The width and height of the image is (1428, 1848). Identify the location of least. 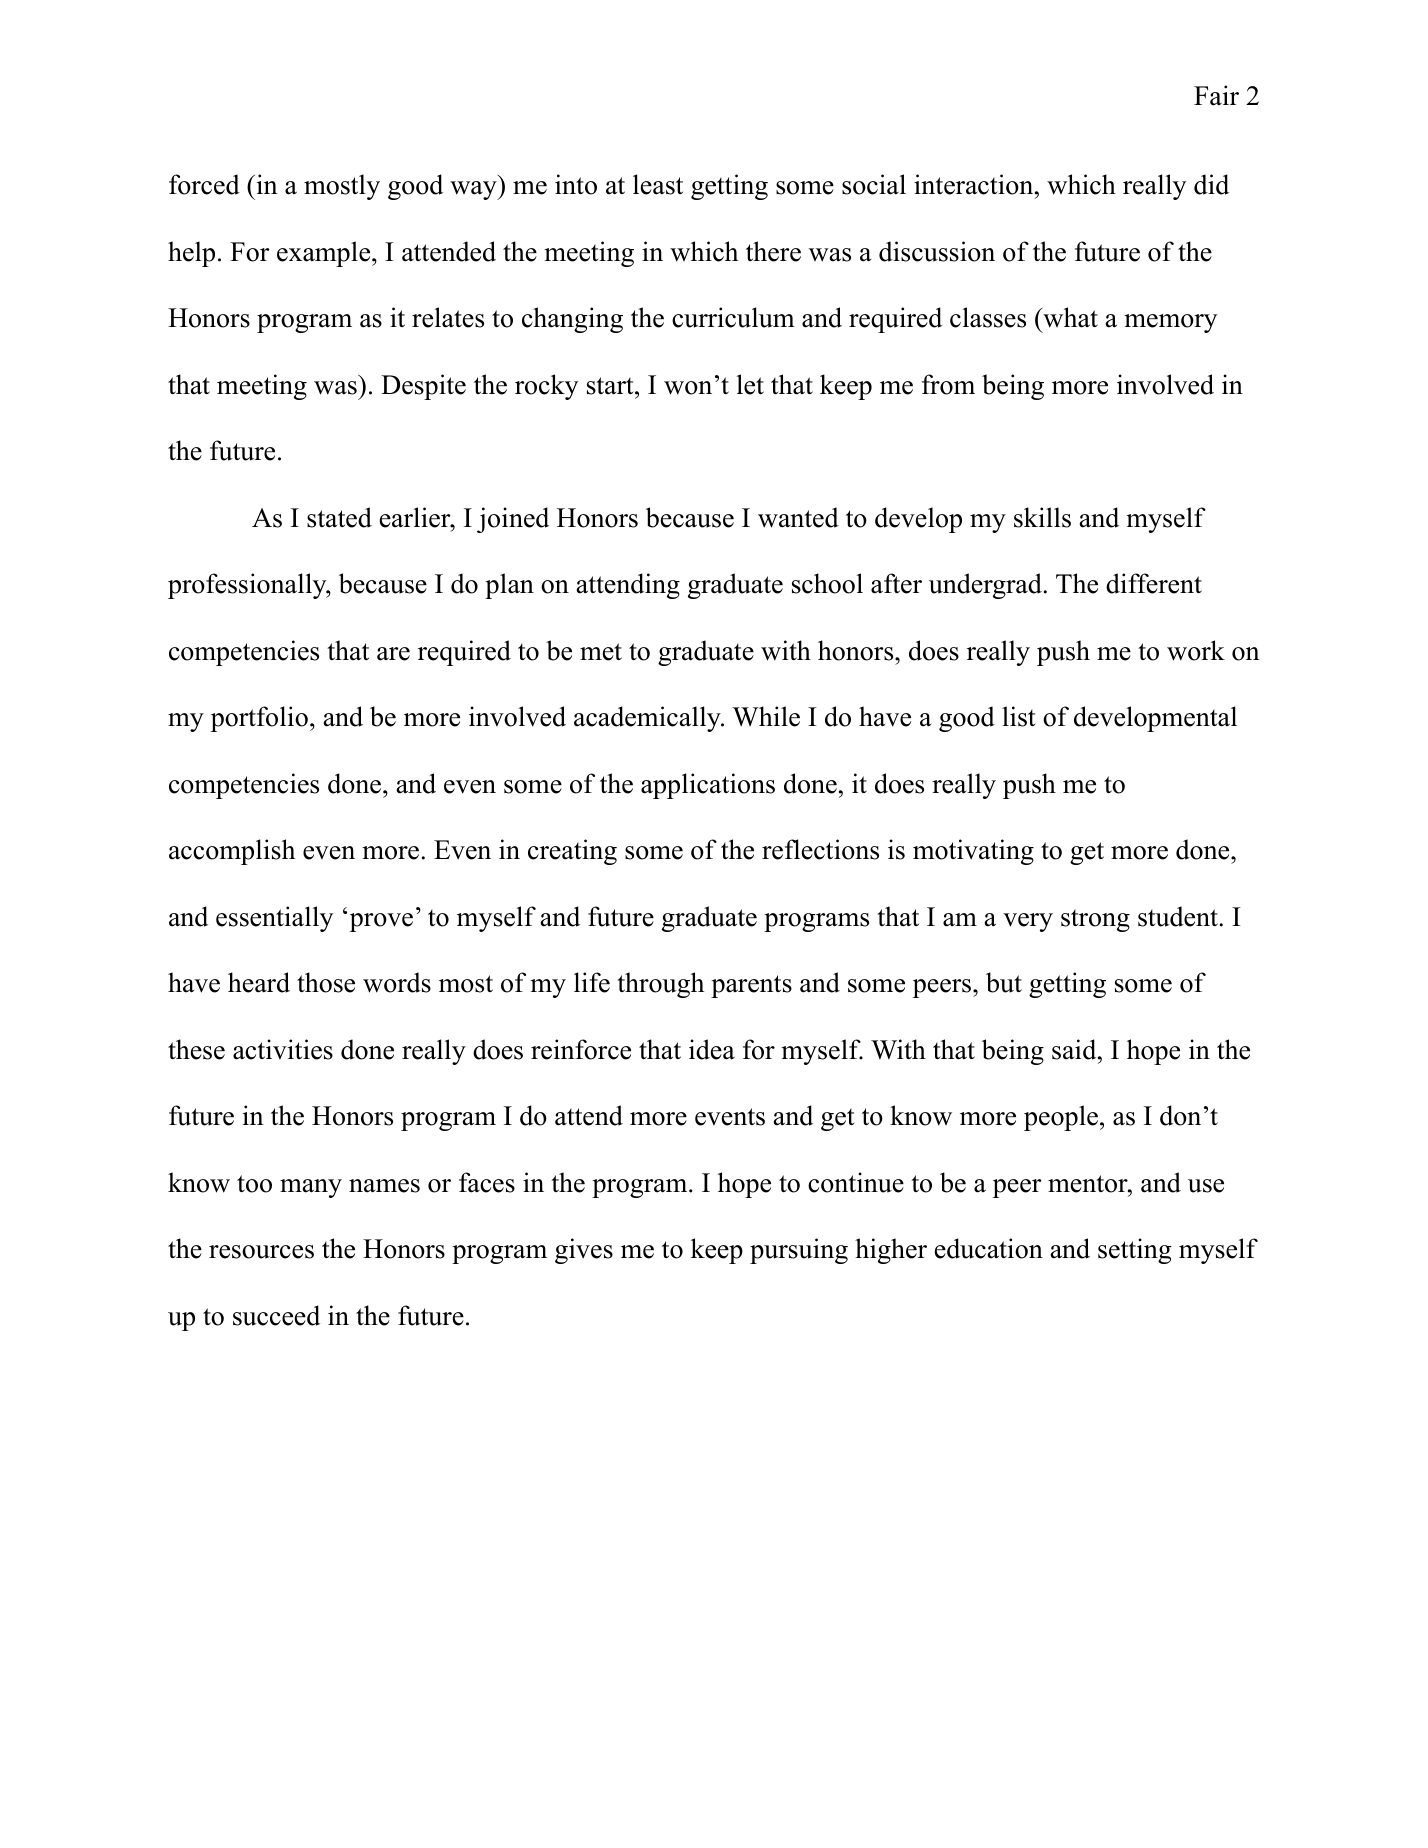
(658, 184).
